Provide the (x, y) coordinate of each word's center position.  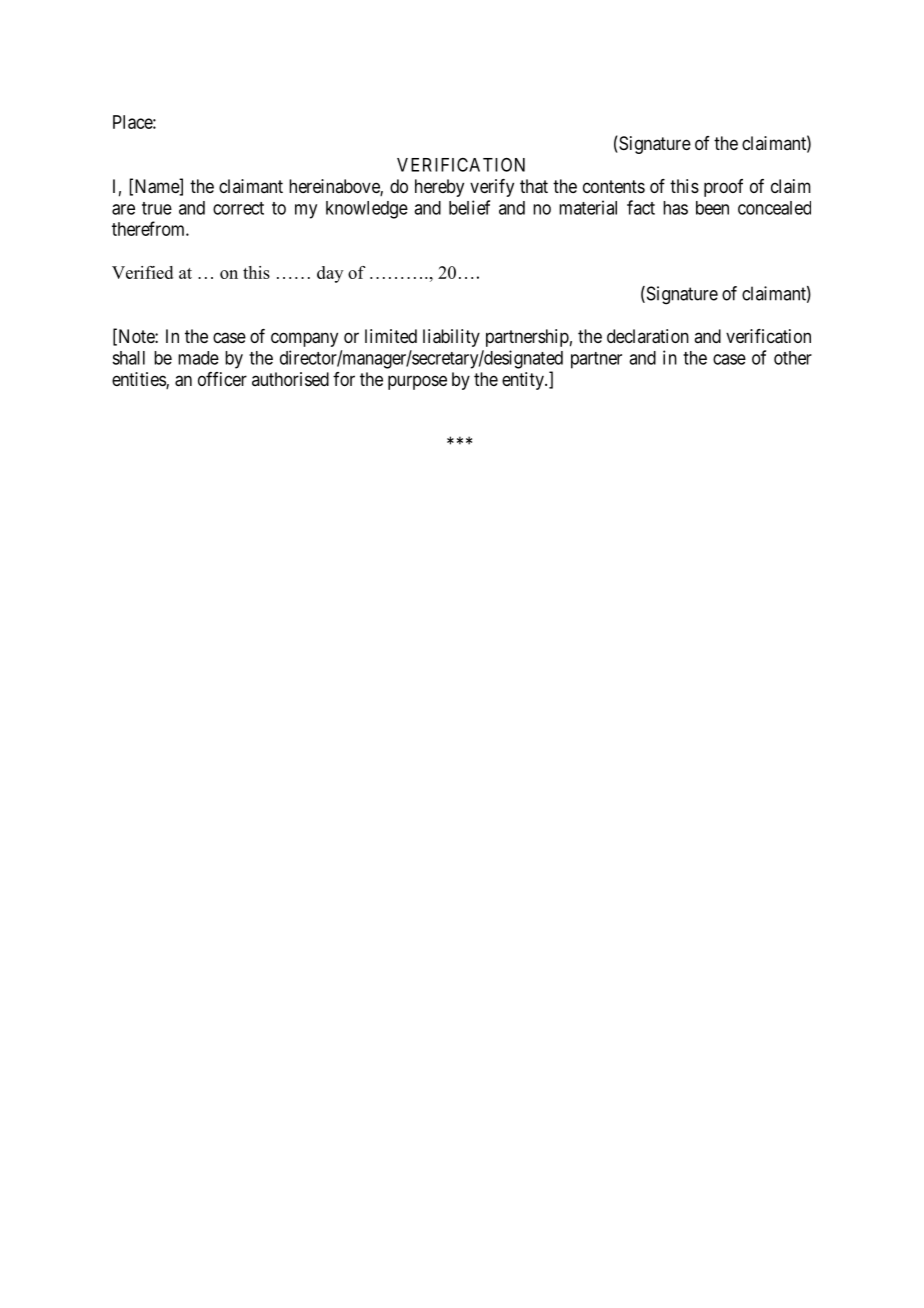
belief (469, 207)
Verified (142, 272)
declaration (648, 336)
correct (238, 208)
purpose (417, 382)
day (330, 274)
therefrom (149, 228)
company (304, 339)
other (793, 358)
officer (222, 379)
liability (451, 338)
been (712, 208)
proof (723, 188)
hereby (439, 188)
